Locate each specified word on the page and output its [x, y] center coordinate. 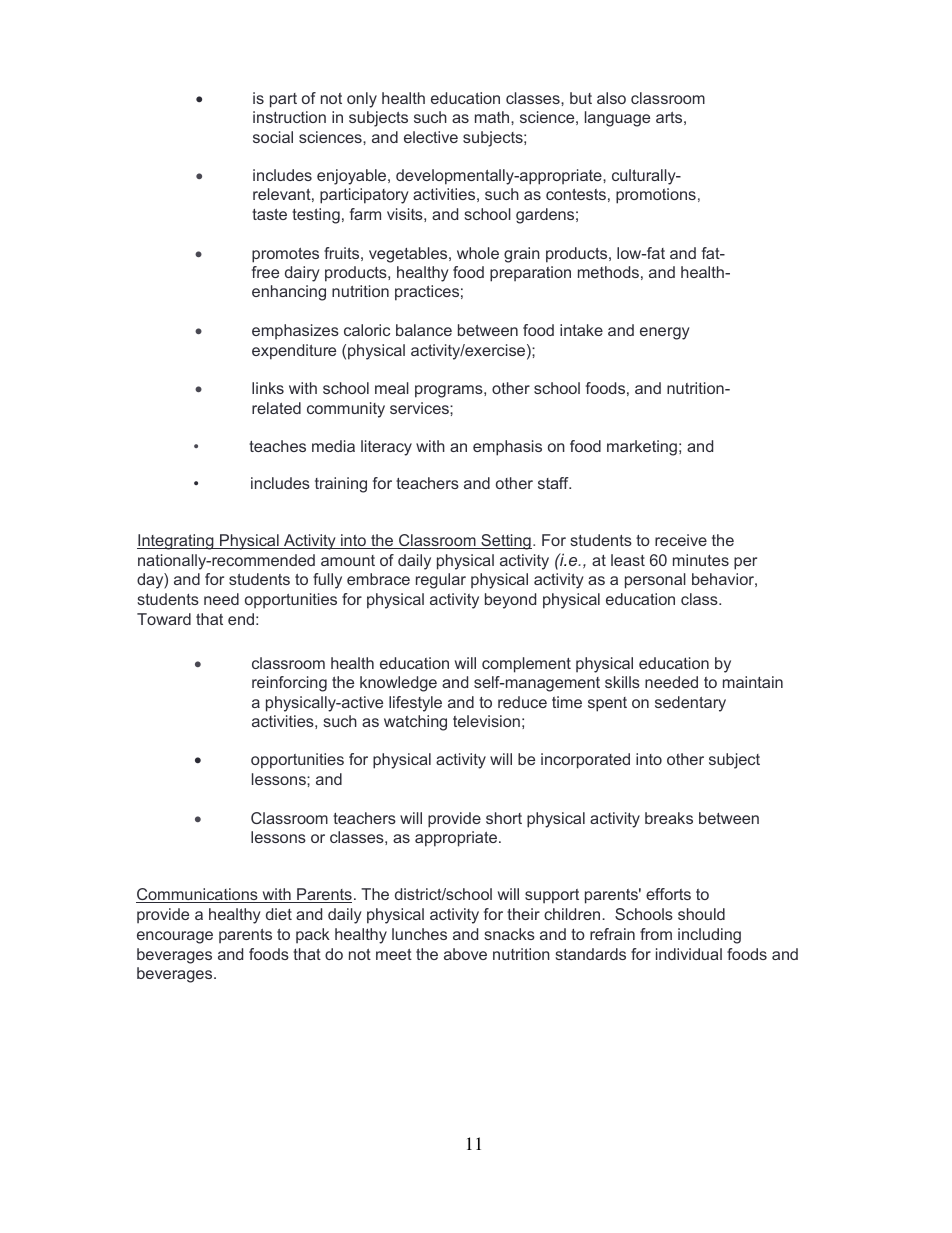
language [617, 119]
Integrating [176, 542]
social [273, 137]
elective [431, 137]
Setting [505, 542]
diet [279, 914]
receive [681, 540]
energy [665, 333]
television [486, 721]
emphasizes [295, 331]
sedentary [690, 704]
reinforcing [289, 684]
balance [424, 330]
